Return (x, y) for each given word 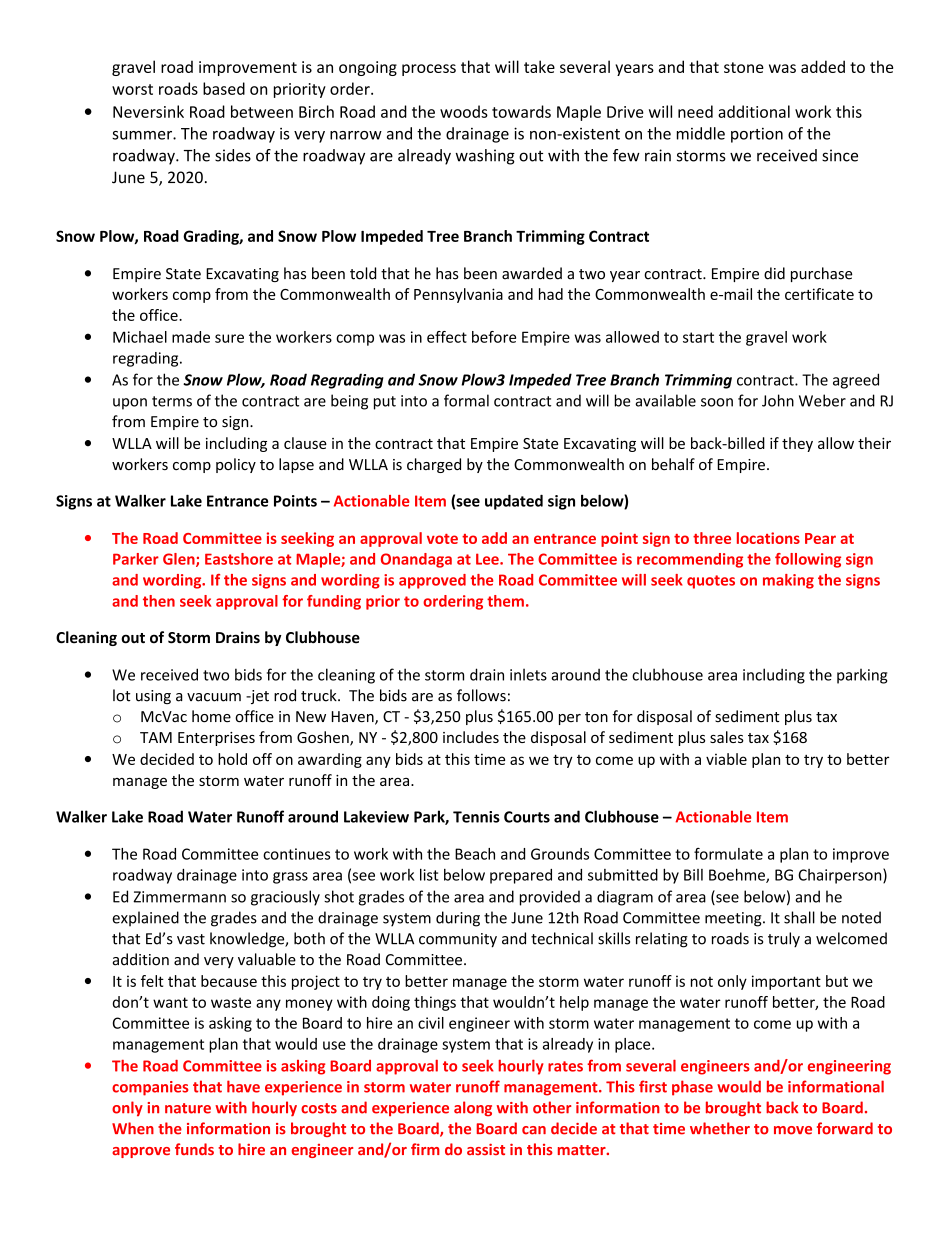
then (159, 601)
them (505, 601)
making (788, 581)
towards (521, 111)
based (224, 88)
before (494, 337)
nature (188, 1108)
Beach (475, 854)
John (778, 400)
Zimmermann (179, 897)
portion (757, 135)
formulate (728, 854)
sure (229, 338)
